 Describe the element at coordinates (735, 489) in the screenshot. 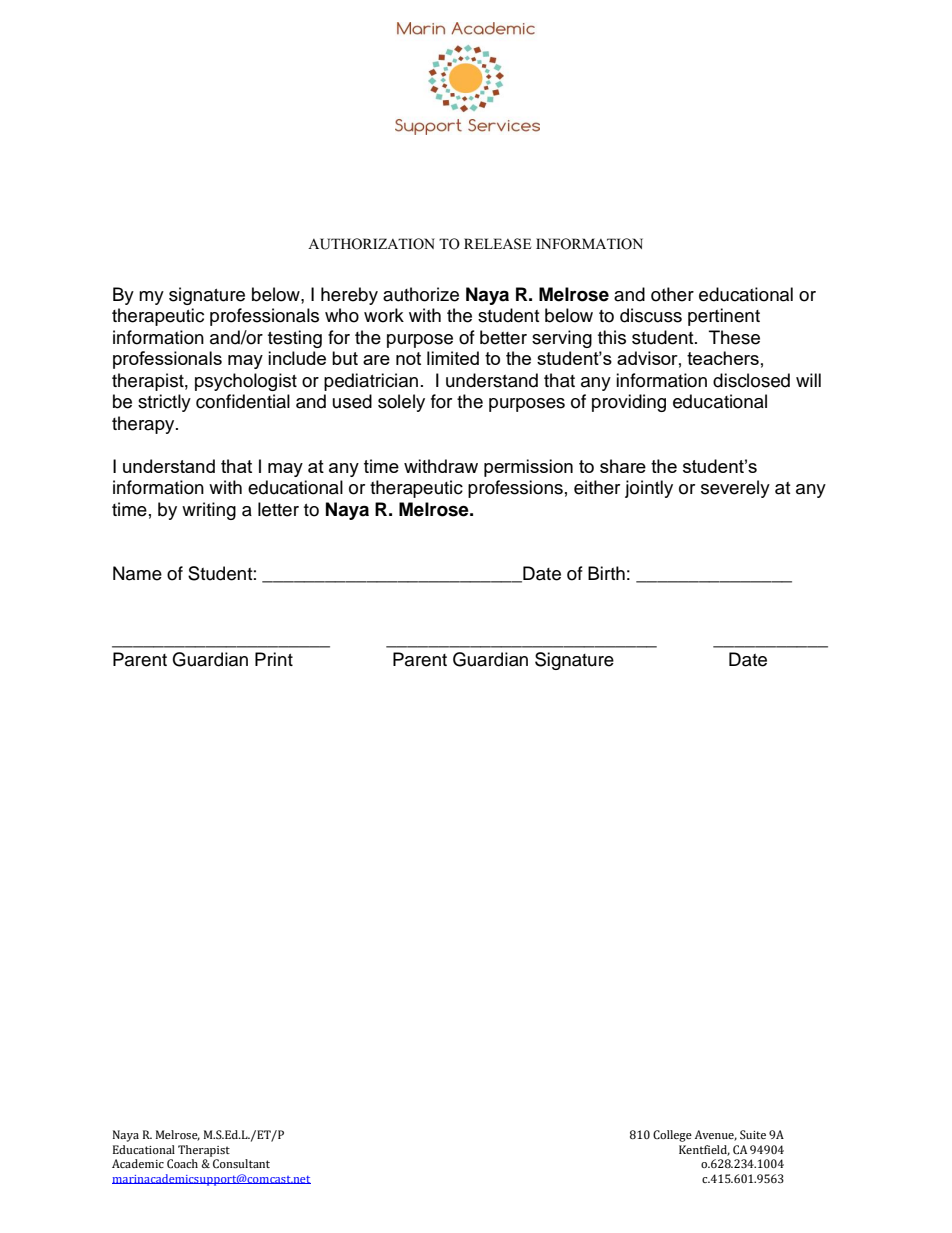

I see `severely` at that location.
